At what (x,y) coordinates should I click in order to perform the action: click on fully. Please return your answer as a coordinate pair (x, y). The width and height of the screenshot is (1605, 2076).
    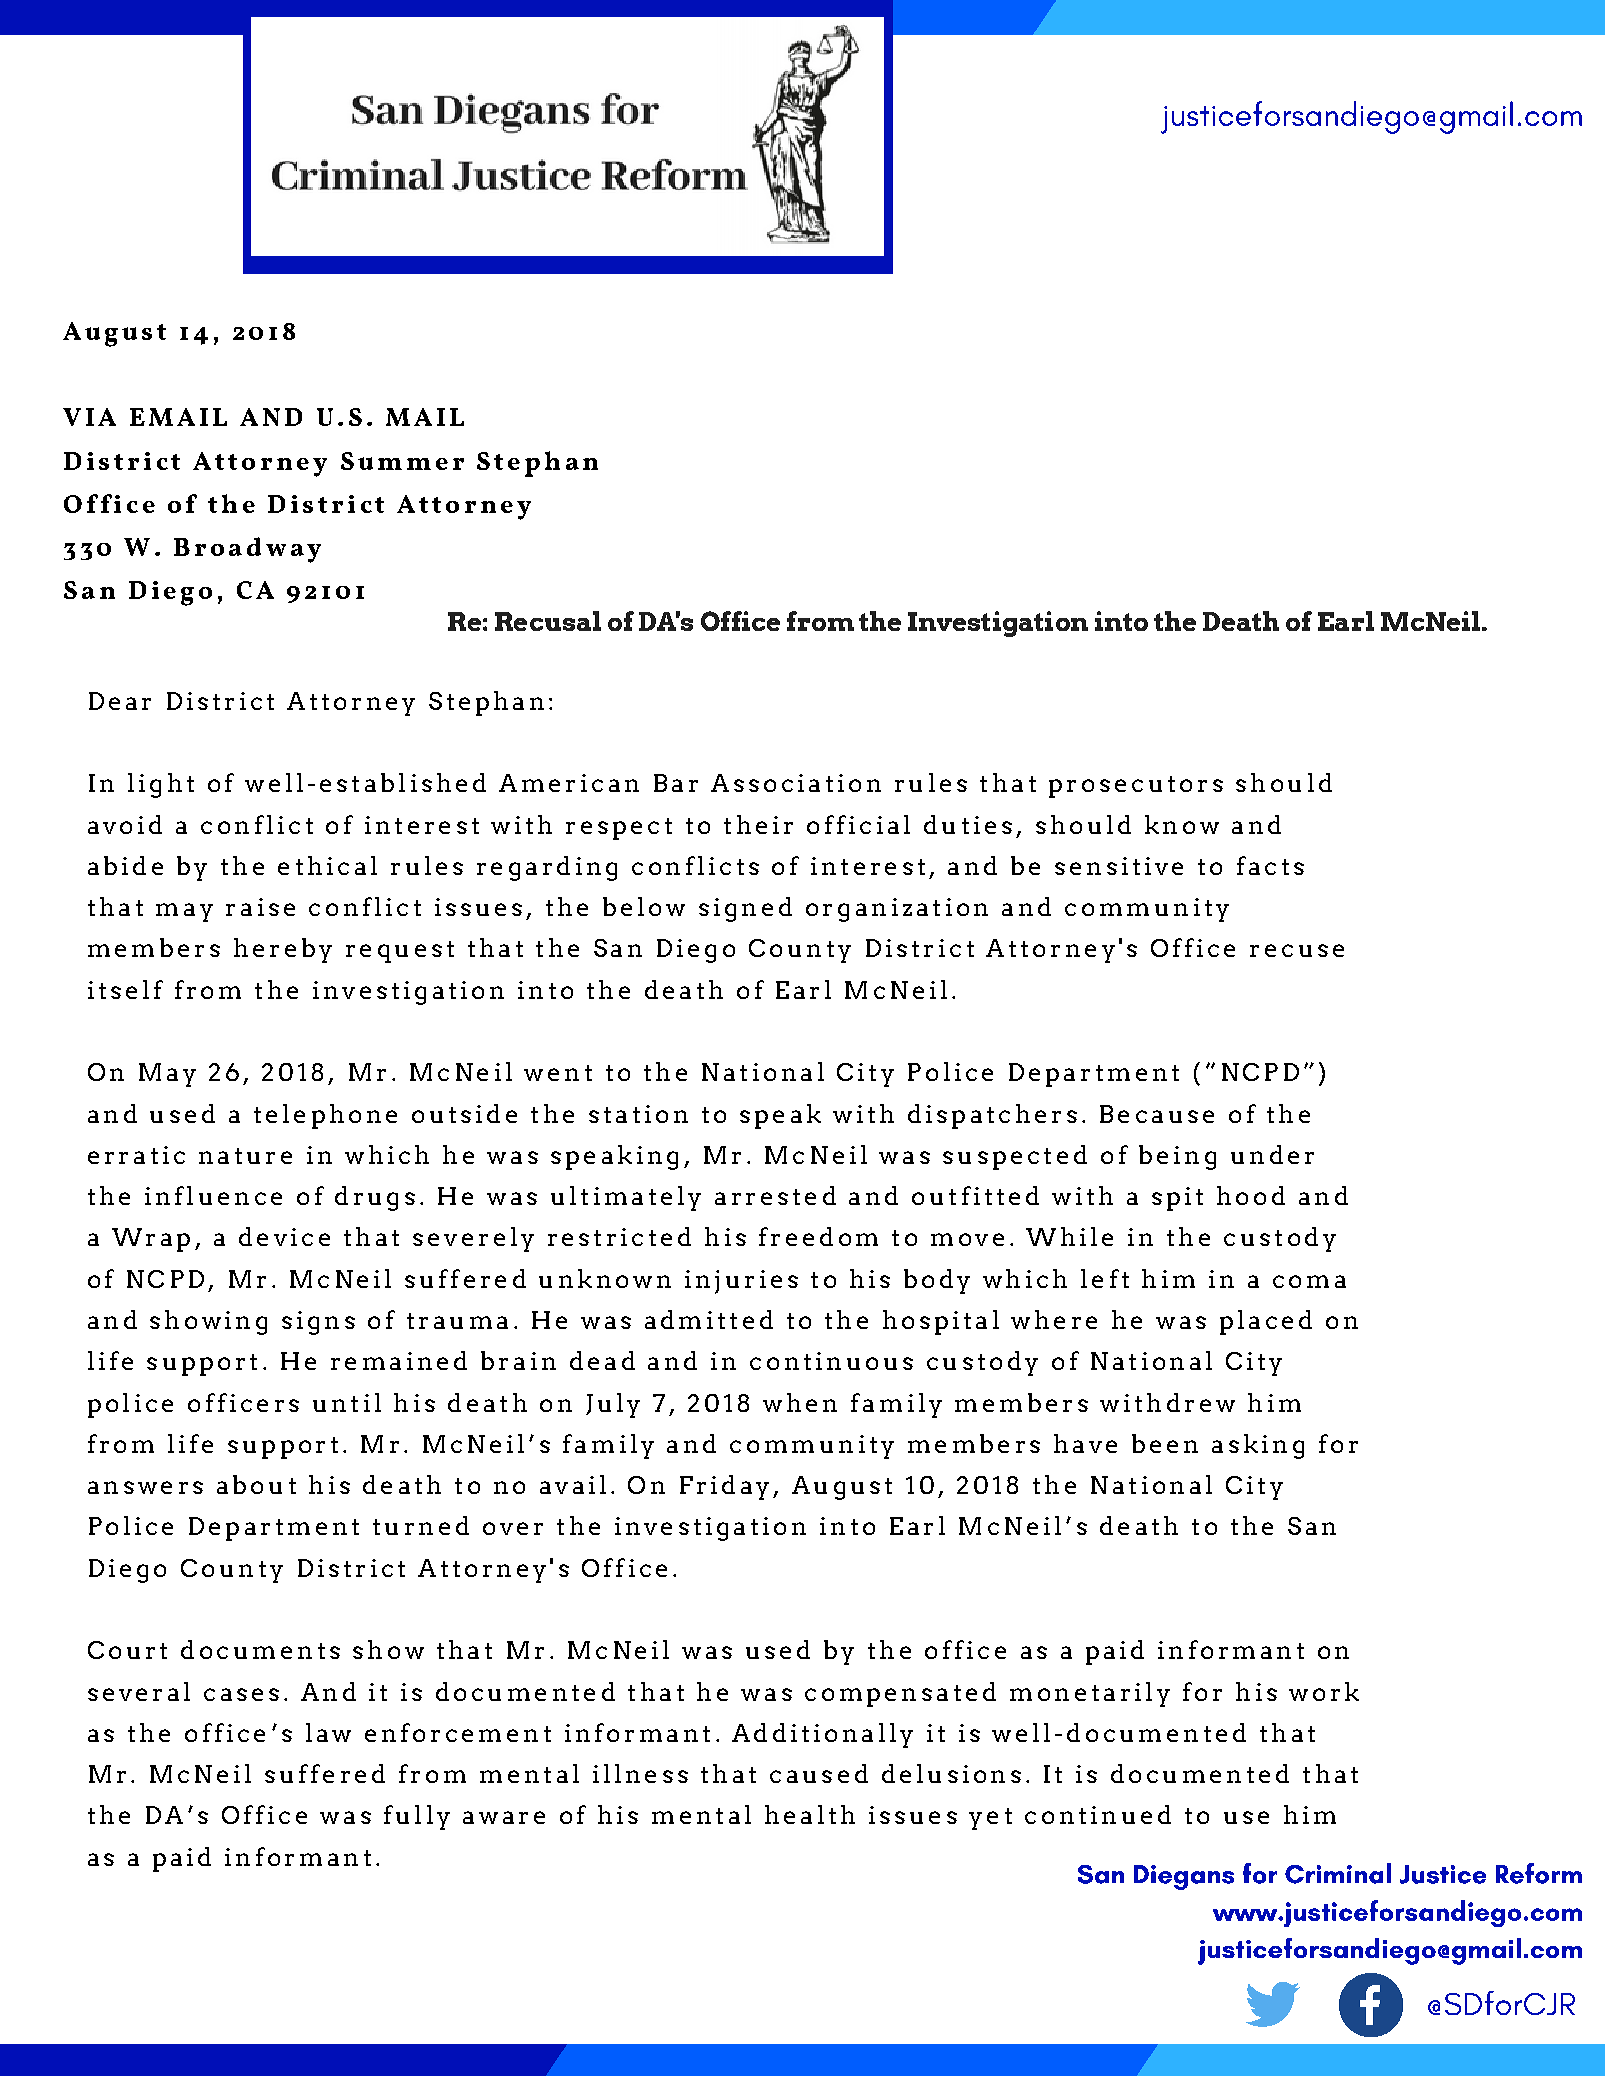
    Looking at the image, I should click on (417, 1817).
